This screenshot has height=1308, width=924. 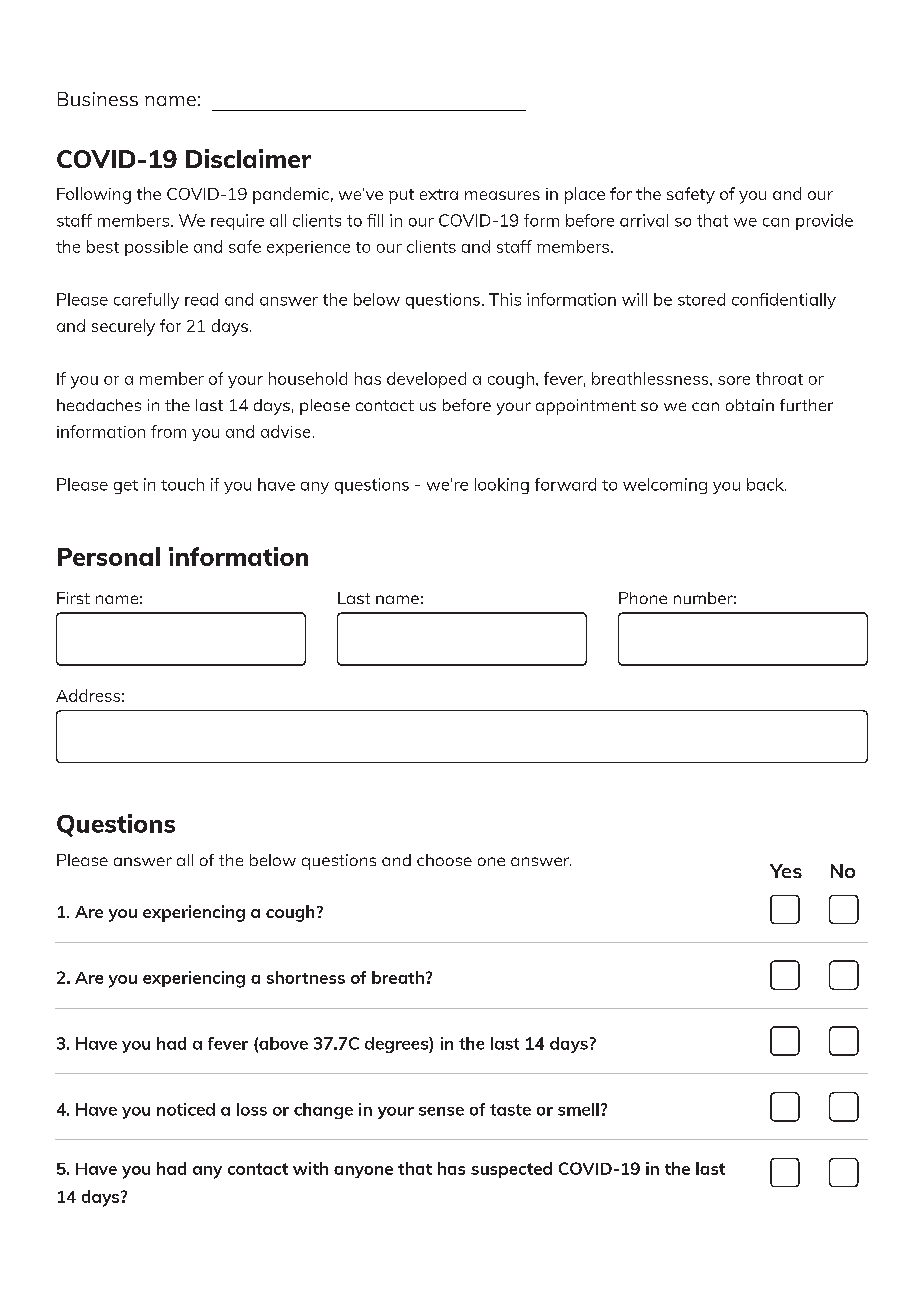 I want to click on extra, so click(x=439, y=194).
